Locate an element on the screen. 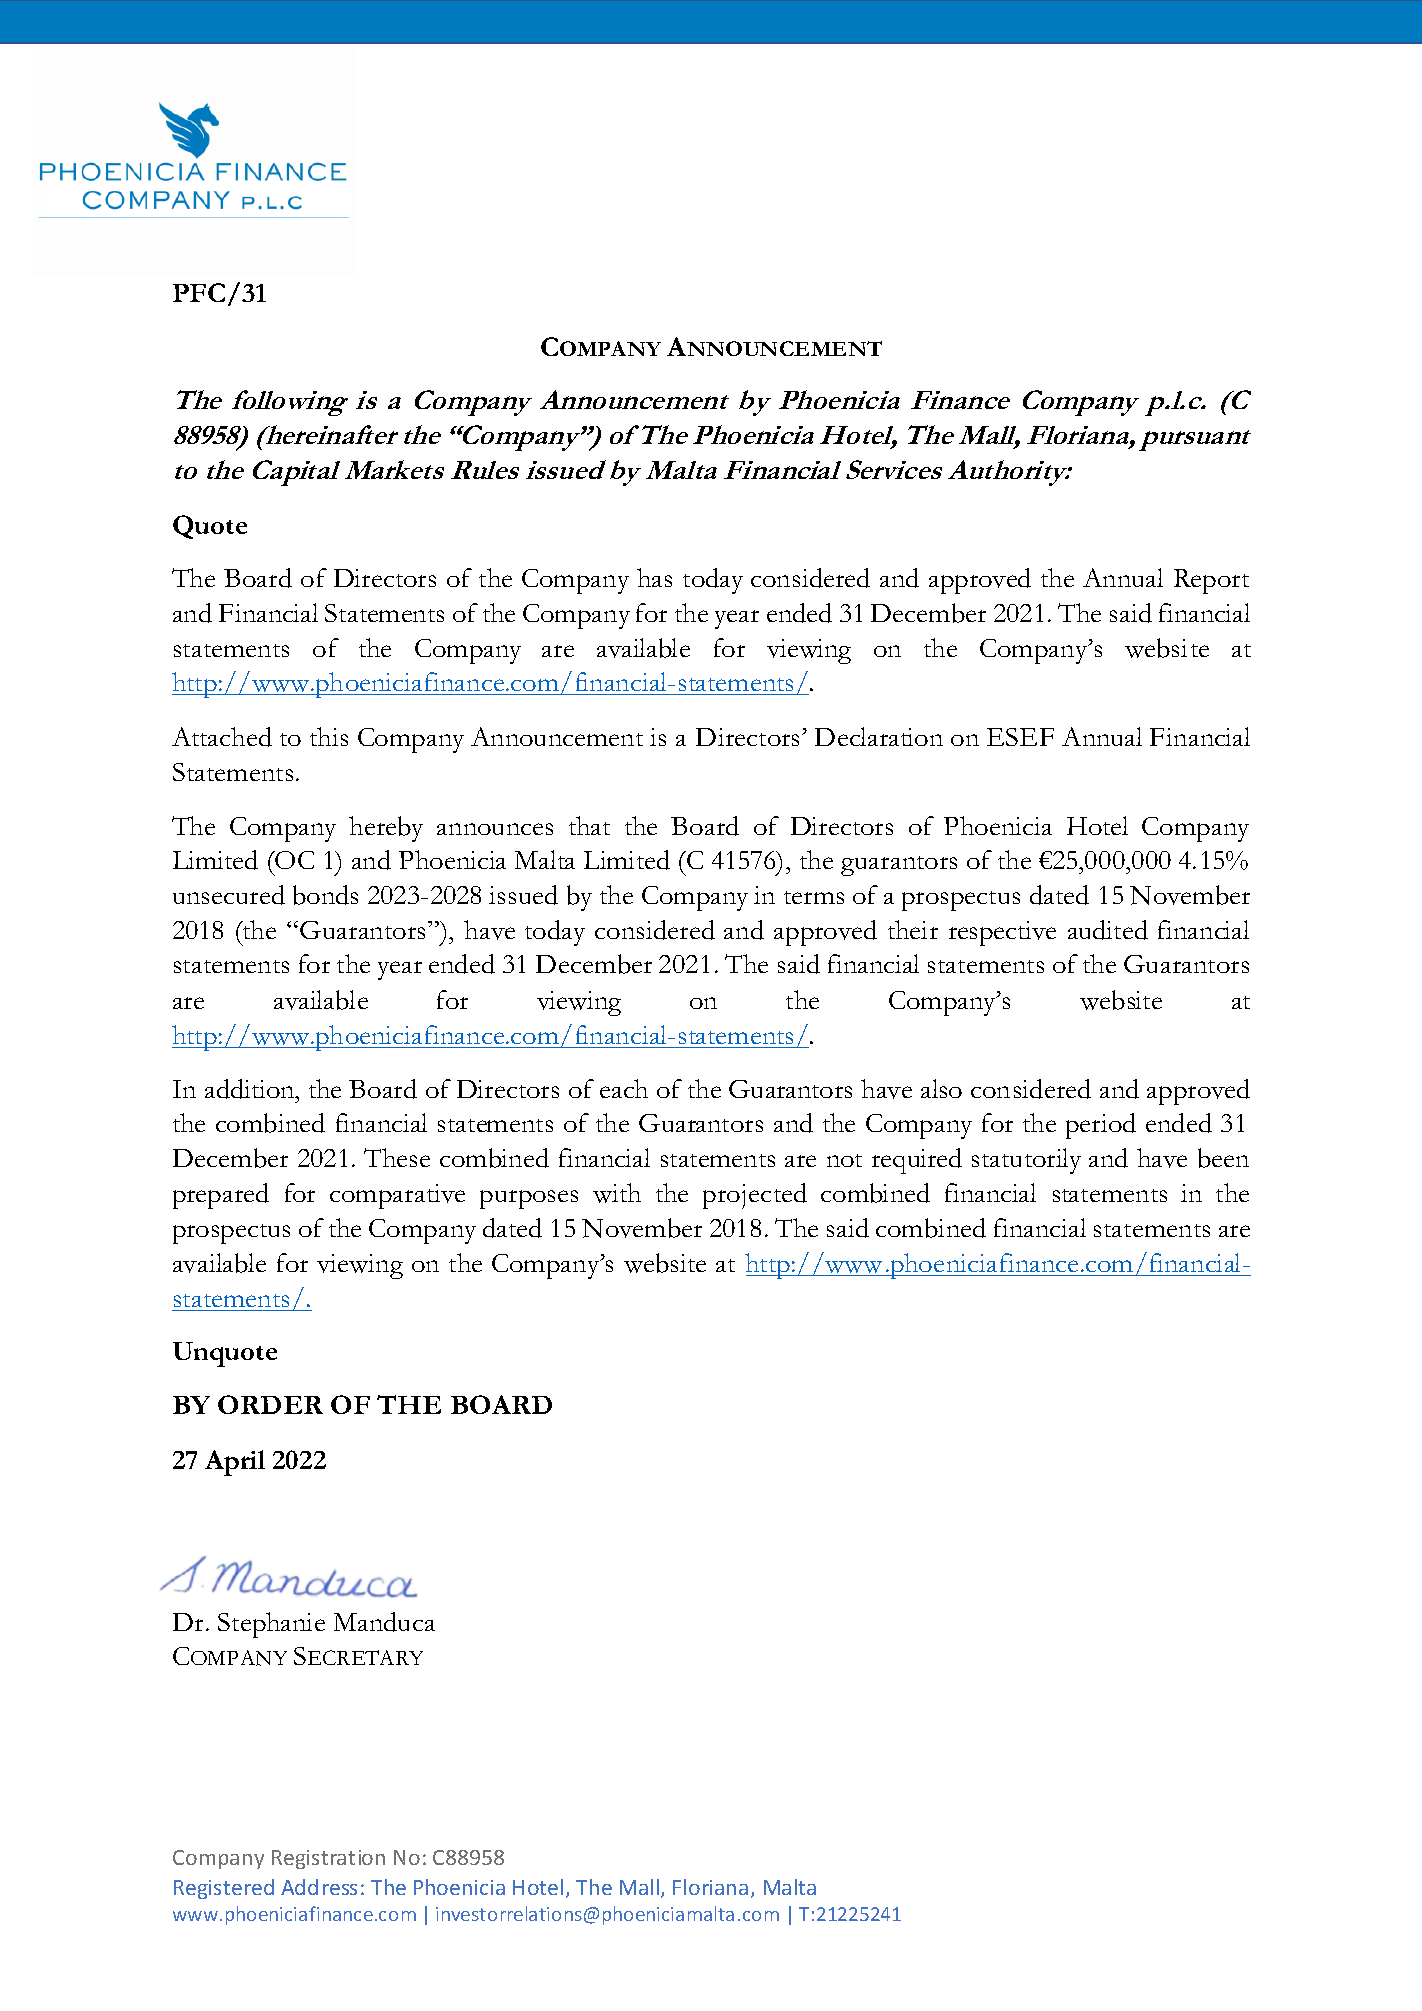 The image size is (1422, 2011). has is located at coordinates (654, 577).
